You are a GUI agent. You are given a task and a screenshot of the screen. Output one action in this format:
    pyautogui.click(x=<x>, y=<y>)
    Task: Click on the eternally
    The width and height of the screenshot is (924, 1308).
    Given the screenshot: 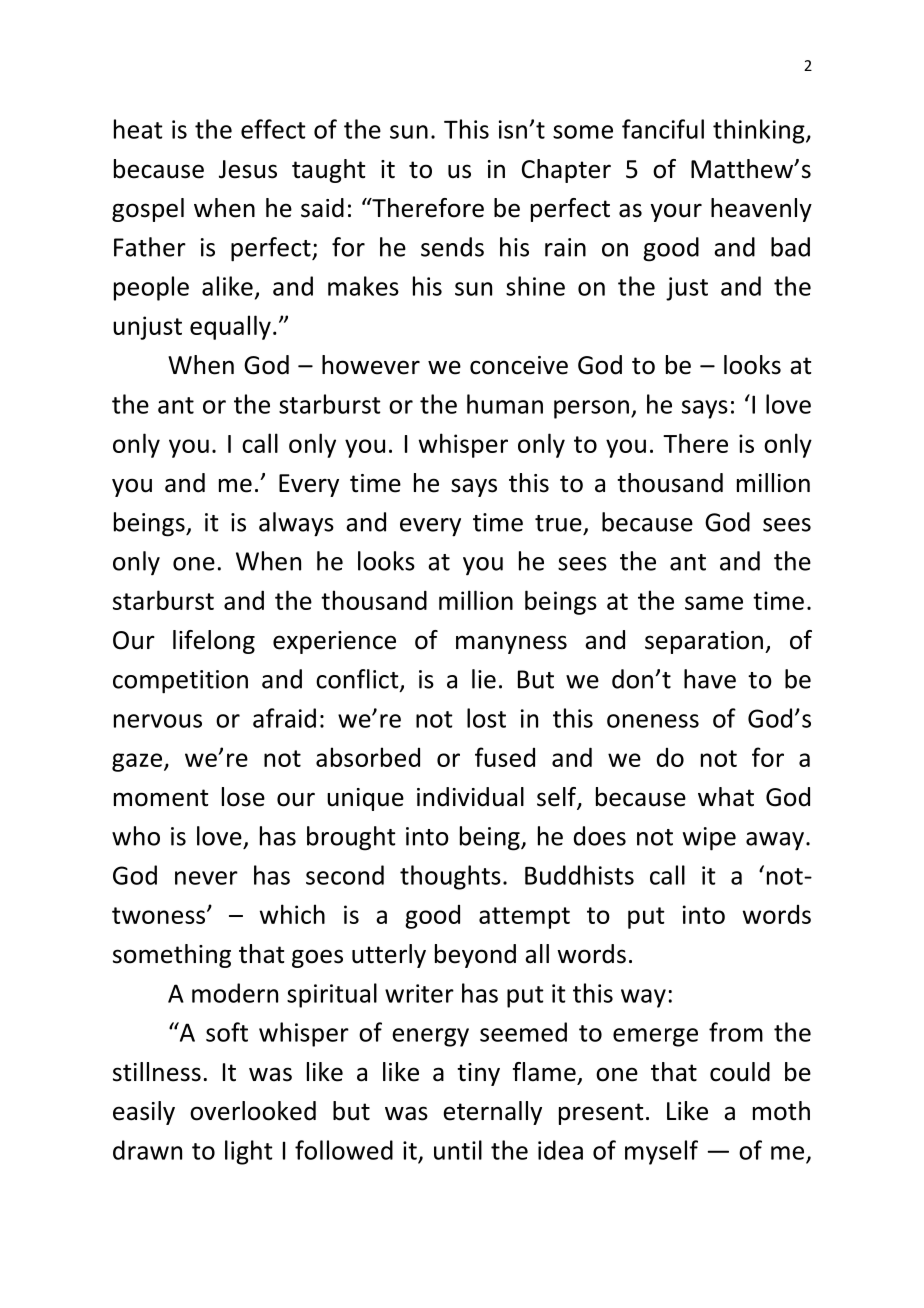 What is the action you would take?
    pyautogui.click(x=492, y=1113)
